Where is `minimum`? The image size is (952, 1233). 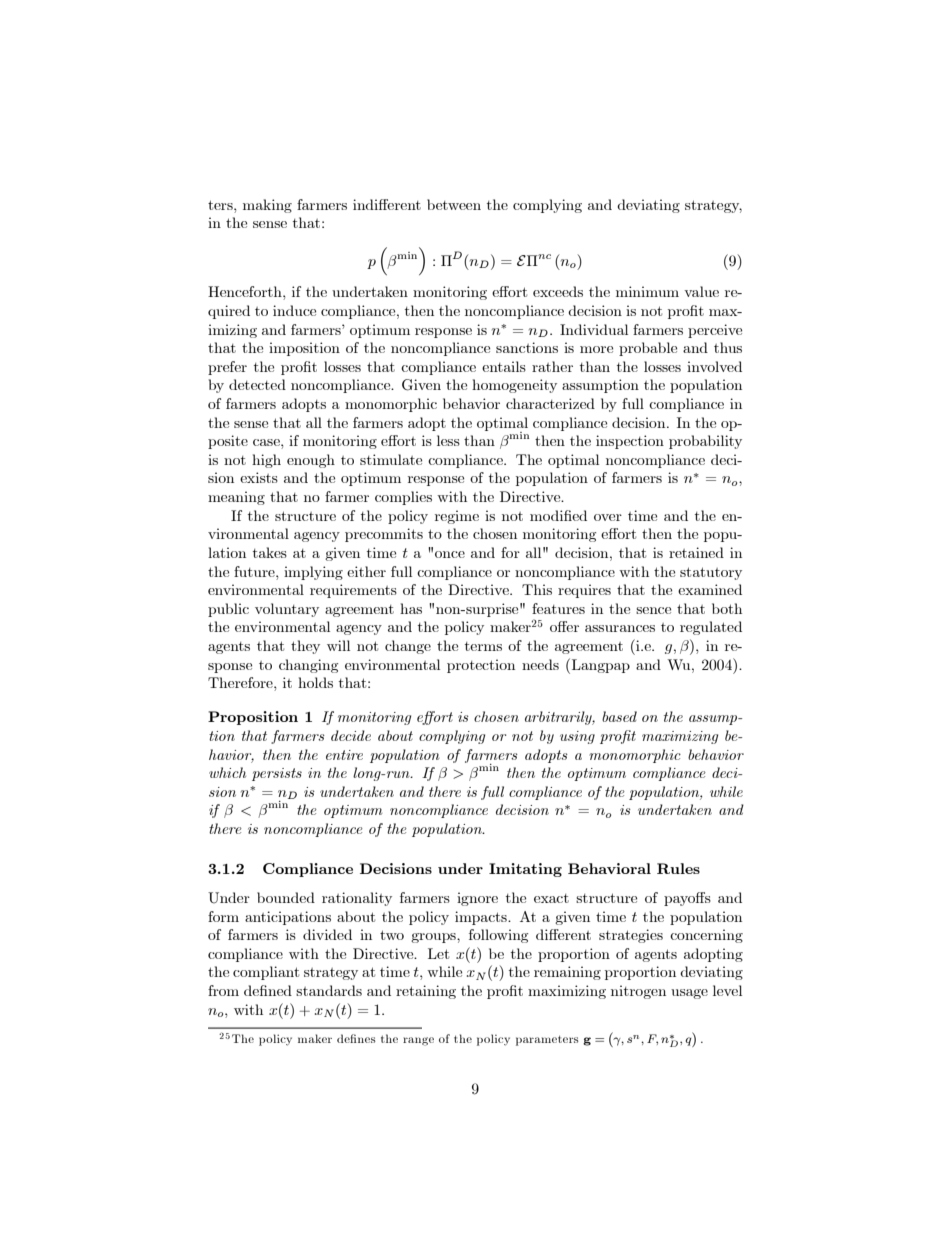
minimum is located at coordinates (647, 291).
